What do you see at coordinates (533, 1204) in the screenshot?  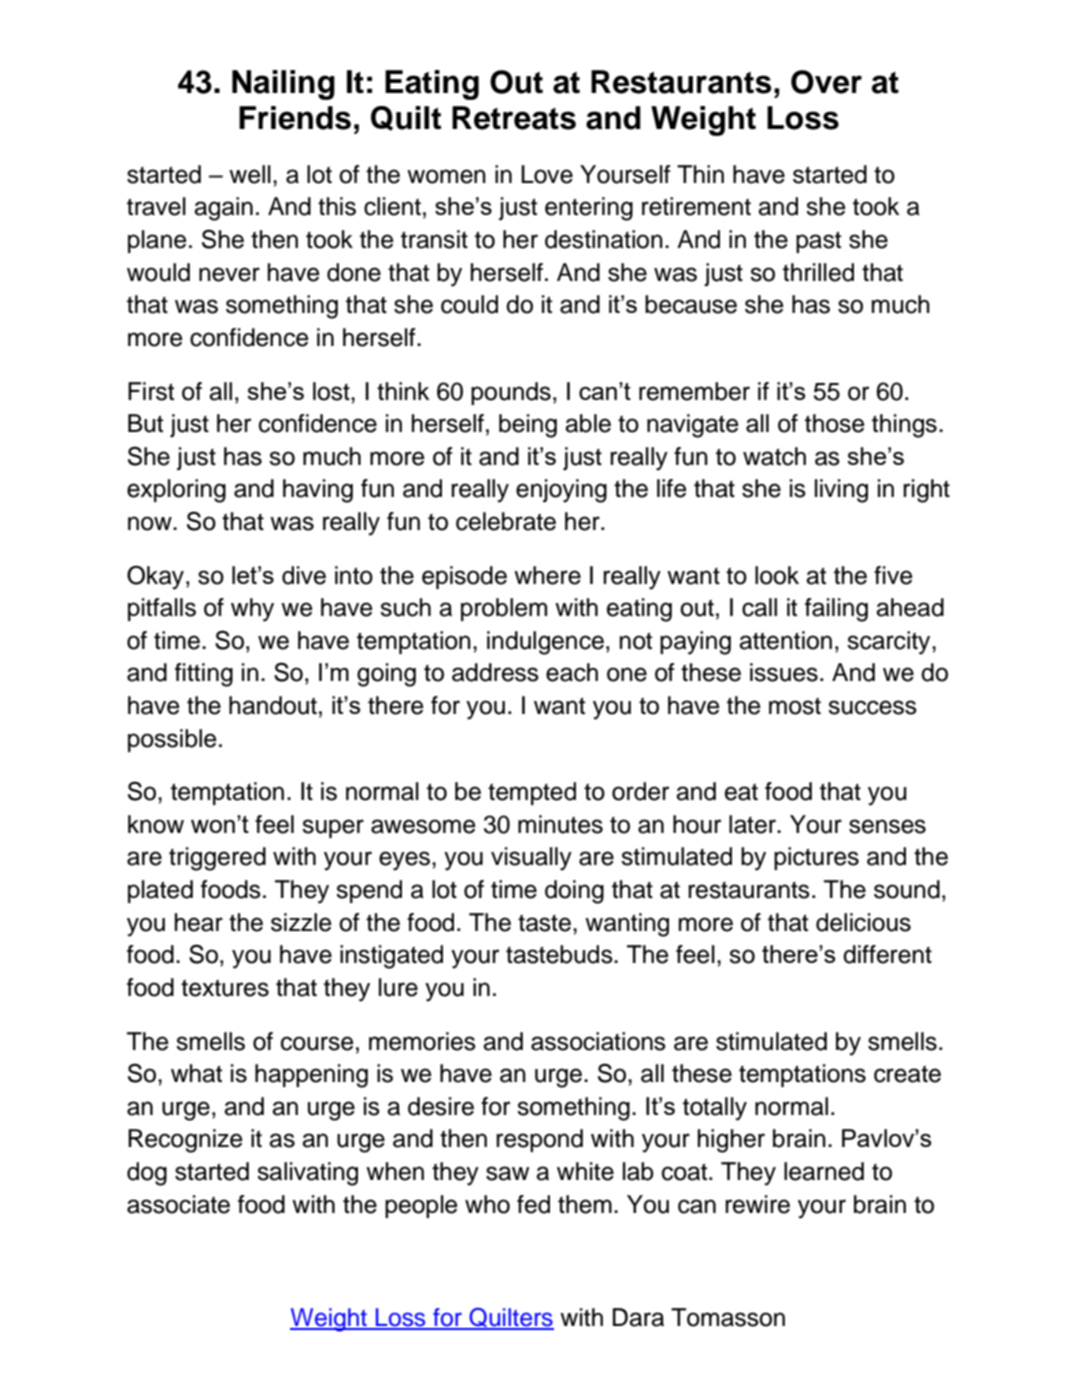 I see `fed` at bounding box center [533, 1204].
